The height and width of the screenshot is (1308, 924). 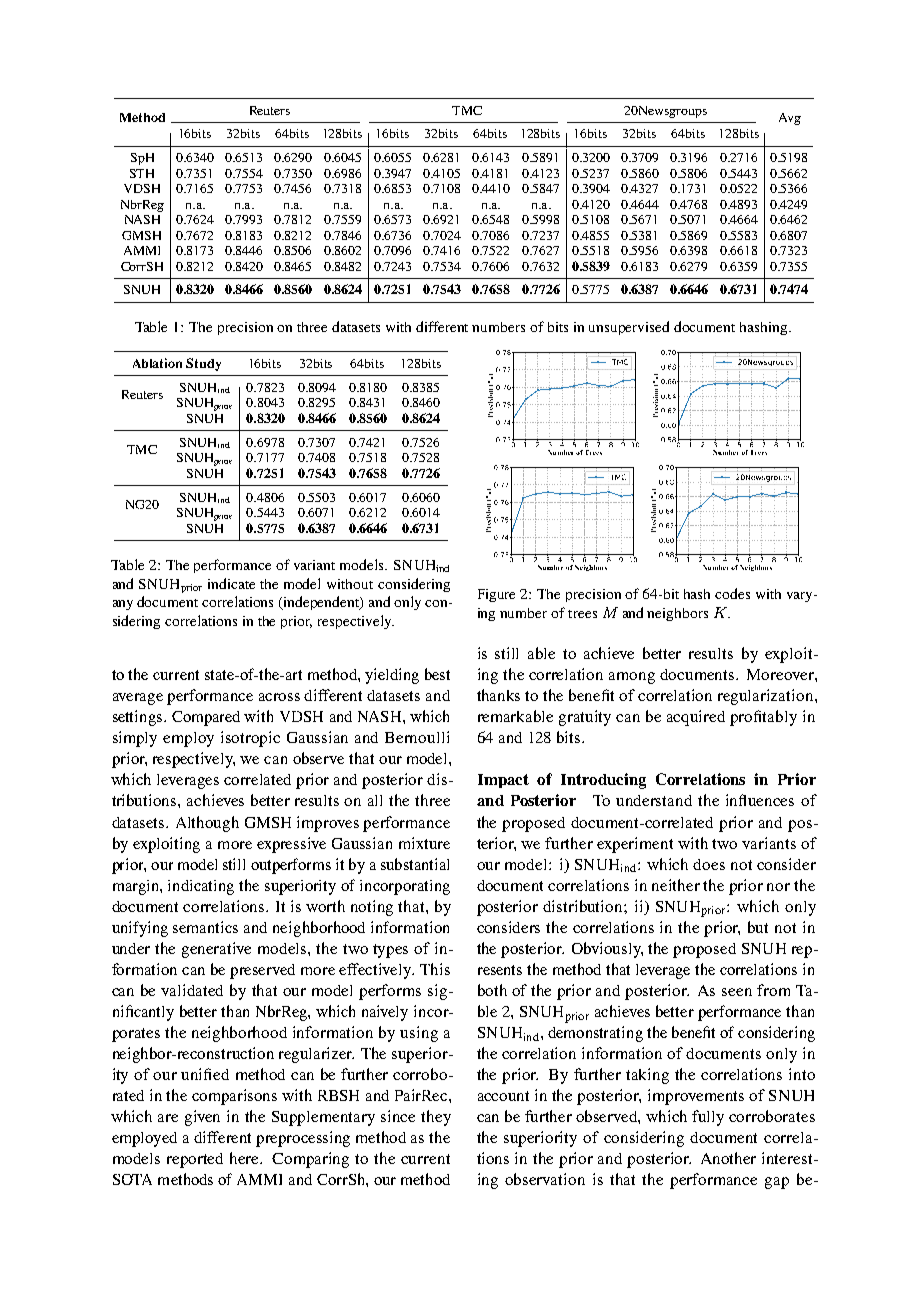 What do you see at coordinates (732, 593) in the screenshot?
I see `codes` at bounding box center [732, 593].
